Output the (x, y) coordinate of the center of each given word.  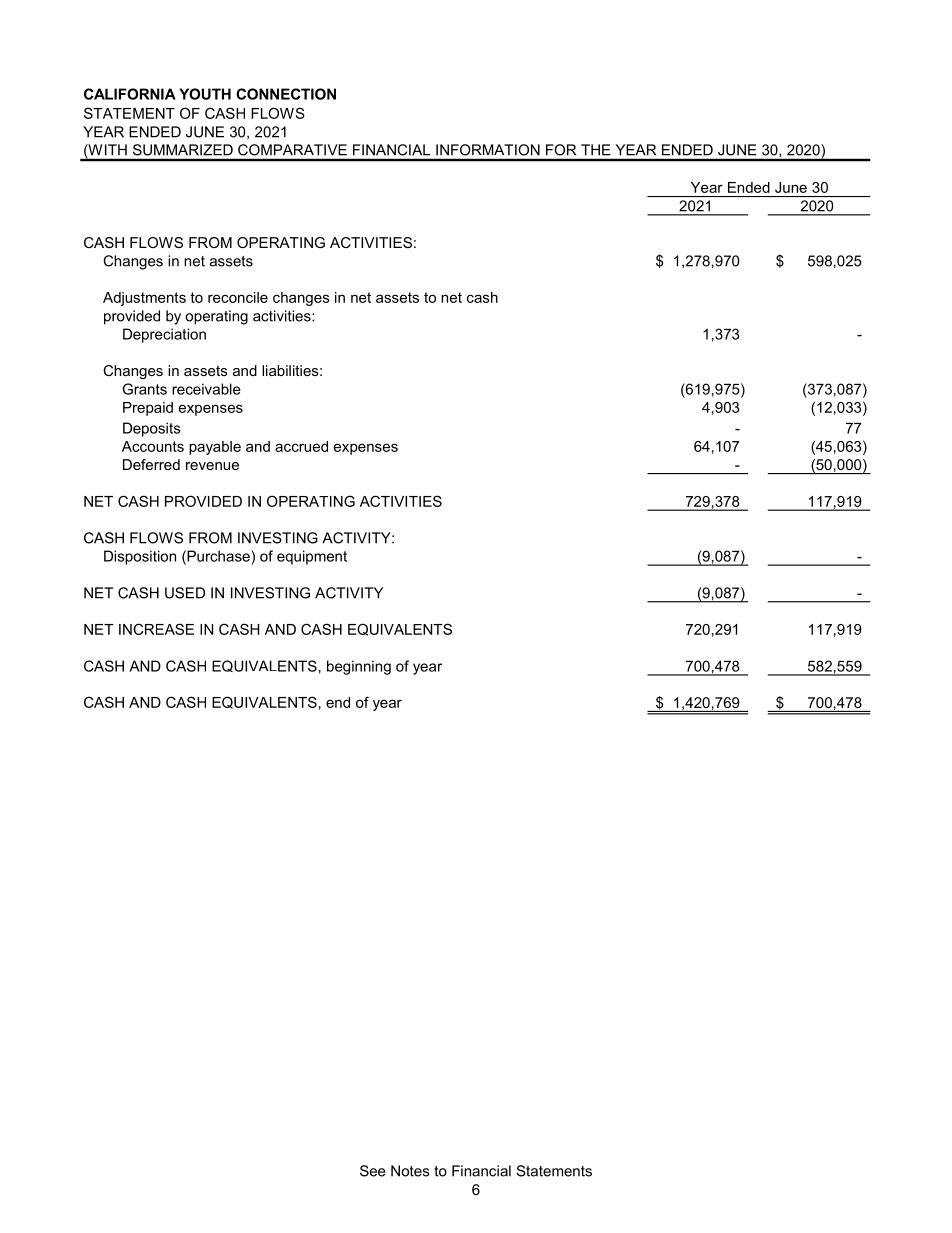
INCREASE (156, 629)
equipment (312, 557)
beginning (359, 667)
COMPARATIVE (292, 150)
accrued (301, 446)
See (372, 1171)
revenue (212, 466)
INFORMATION (488, 150)
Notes (410, 1171)
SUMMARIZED (183, 150)
